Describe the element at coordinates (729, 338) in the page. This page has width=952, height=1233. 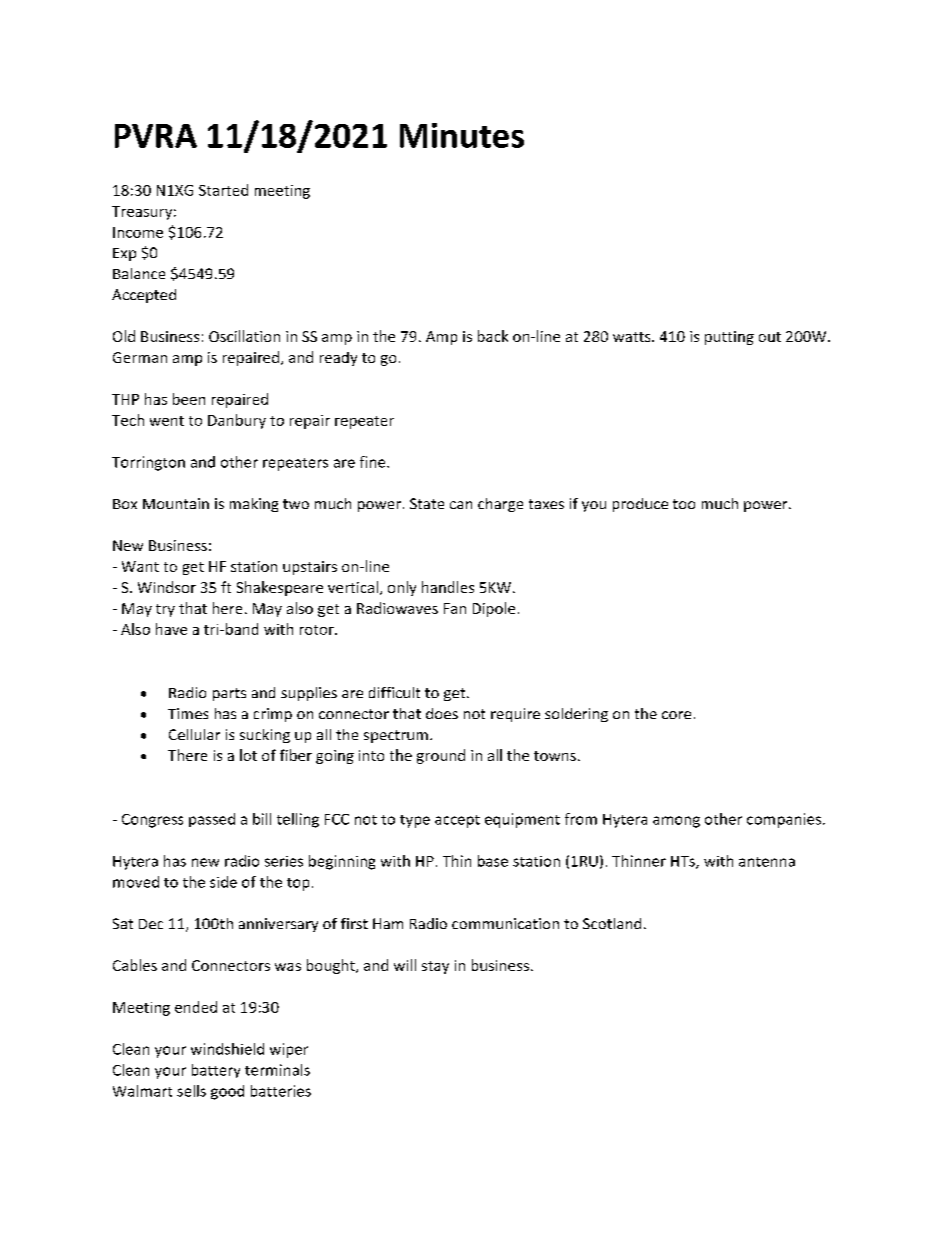
I see `putting` at that location.
